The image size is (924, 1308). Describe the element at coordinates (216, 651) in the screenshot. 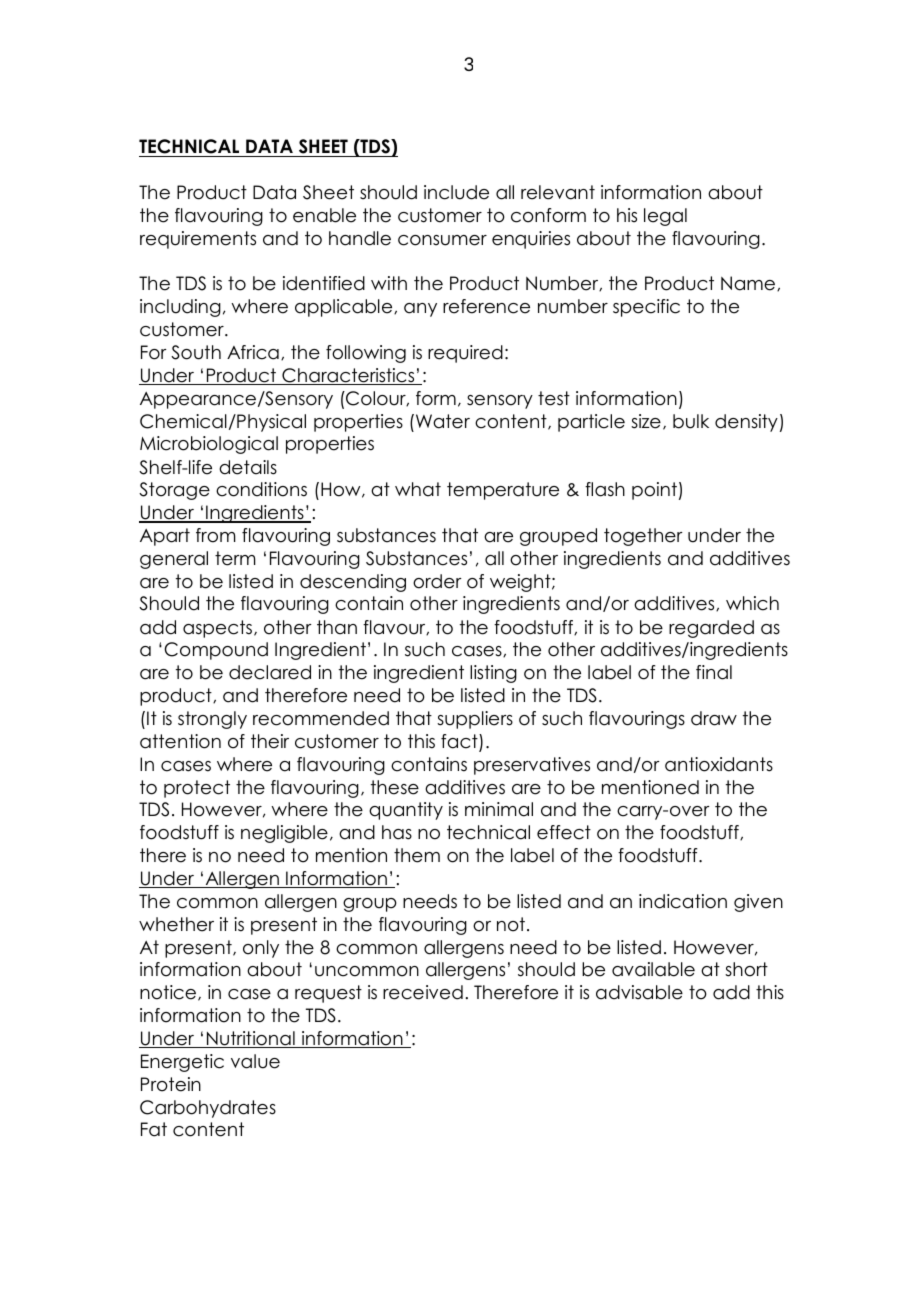

I see `Compound` at that location.
